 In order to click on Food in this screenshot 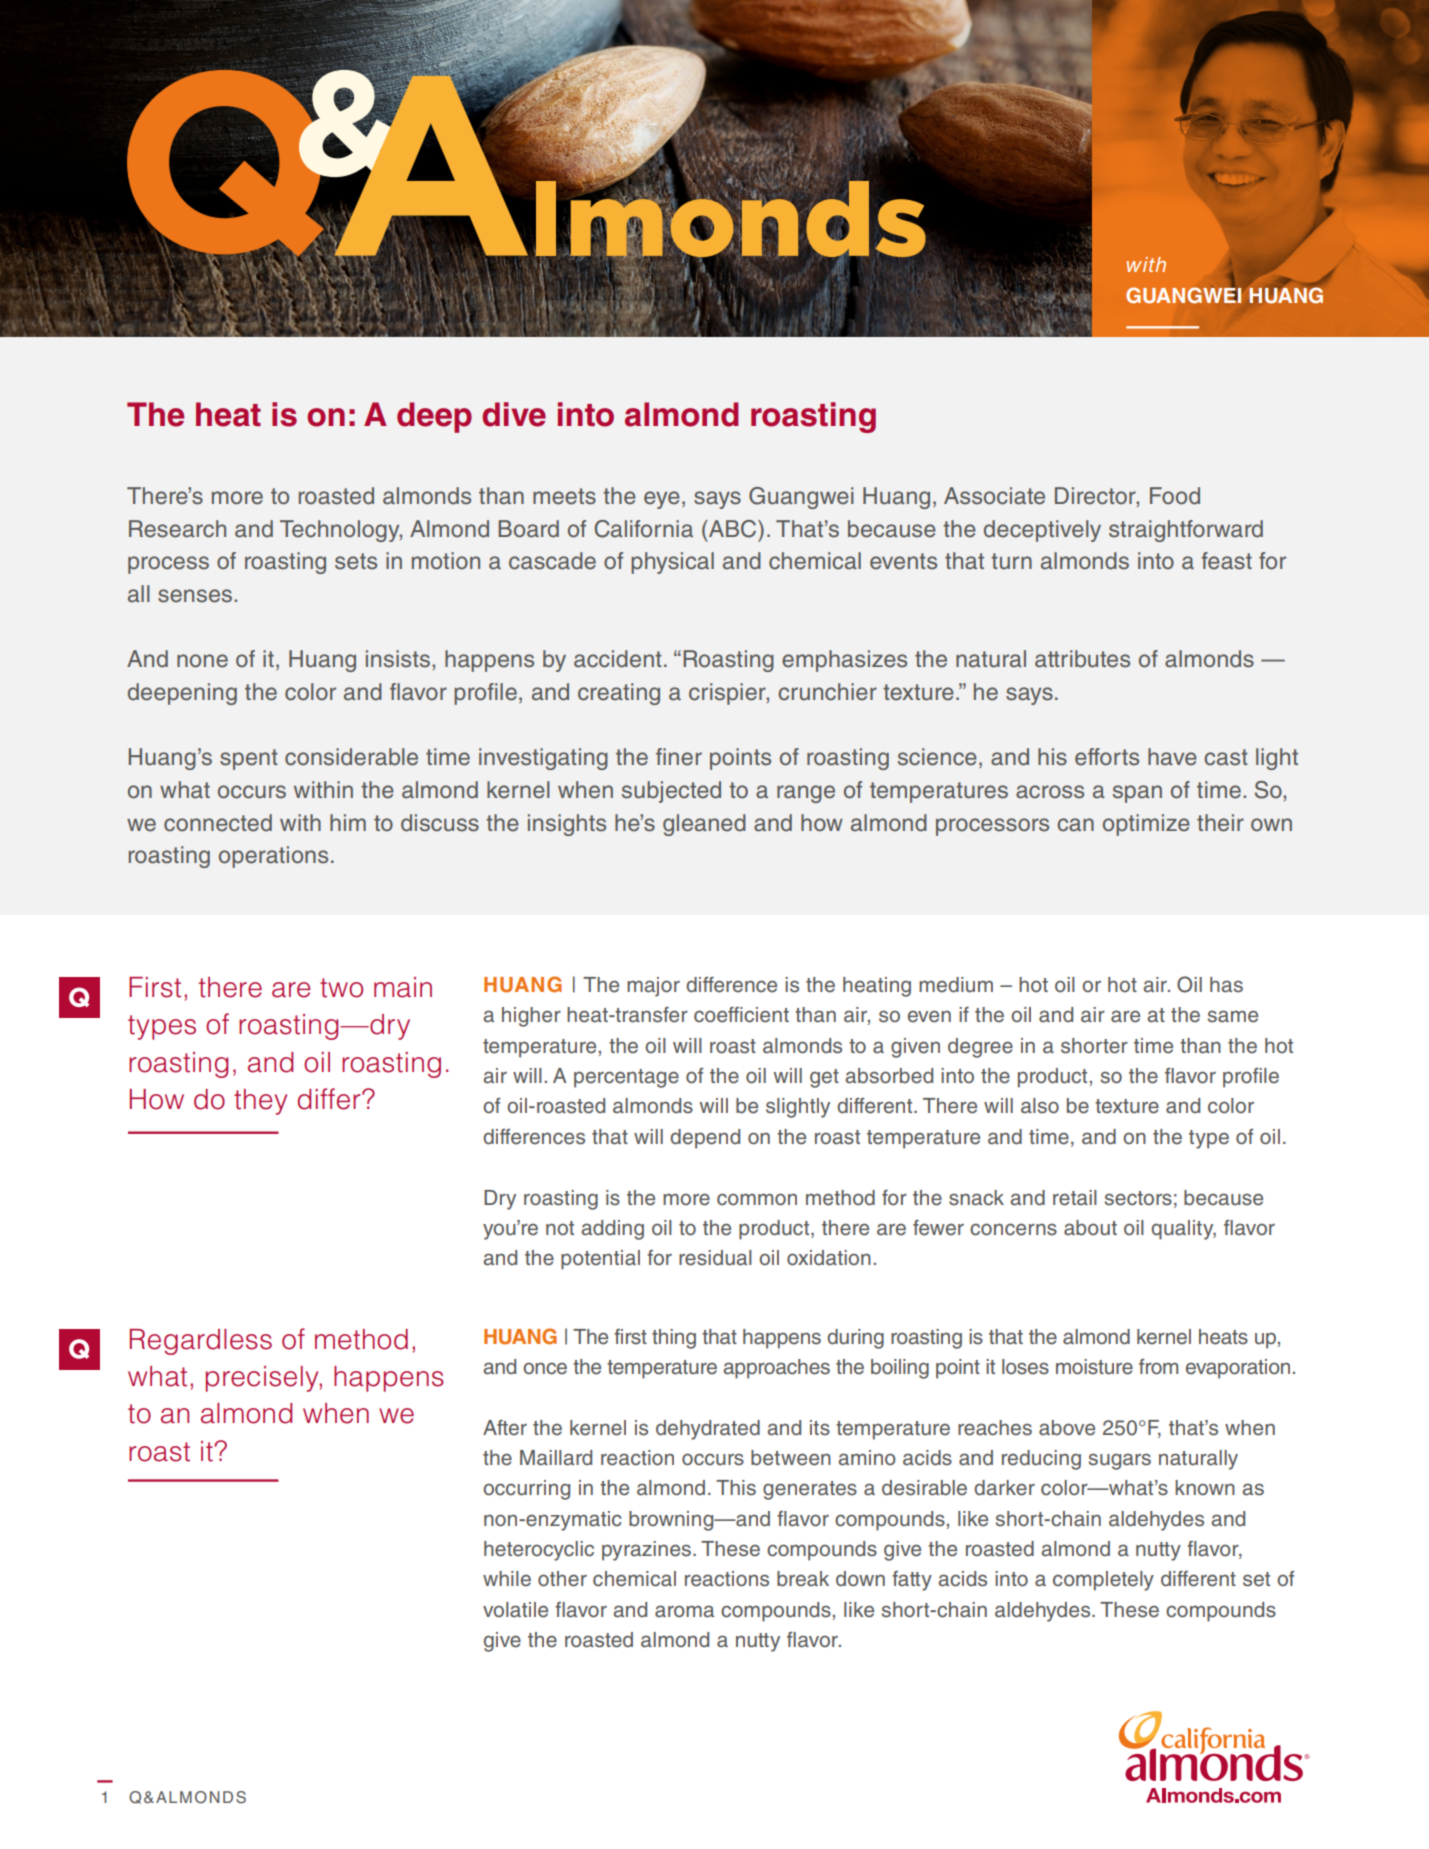, I will do `click(1175, 496)`.
